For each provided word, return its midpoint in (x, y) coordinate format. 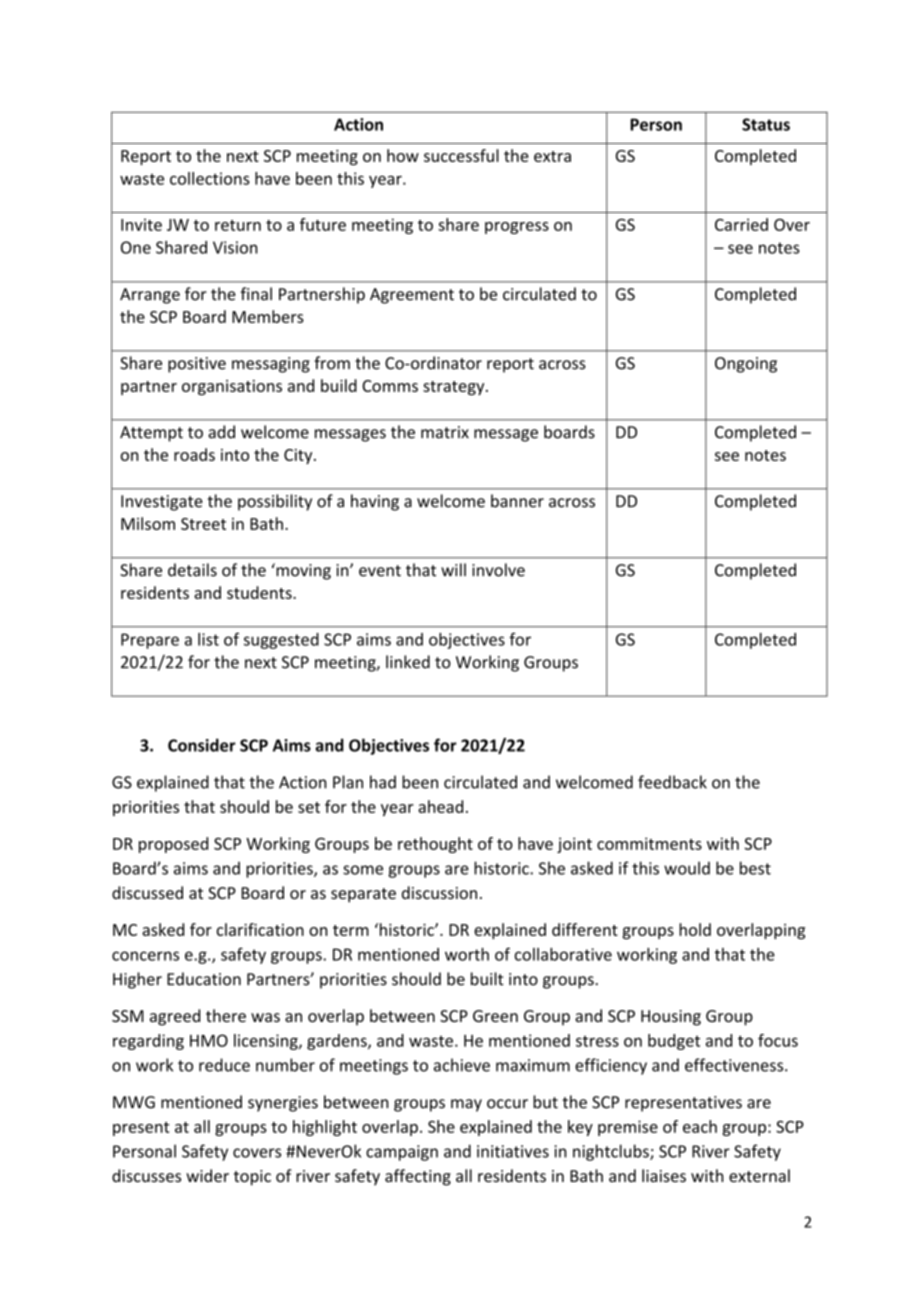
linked (408, 662)
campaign (402, 1153)
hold (695, 929)
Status (766, 124)
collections (210, 178)
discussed (147, 892)
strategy (455, 388)
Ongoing (746, 365)
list (208, 639)
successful (461, 155)
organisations (232, 387)
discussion (439, 892)
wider (207, 1175)
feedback (672, 782)
